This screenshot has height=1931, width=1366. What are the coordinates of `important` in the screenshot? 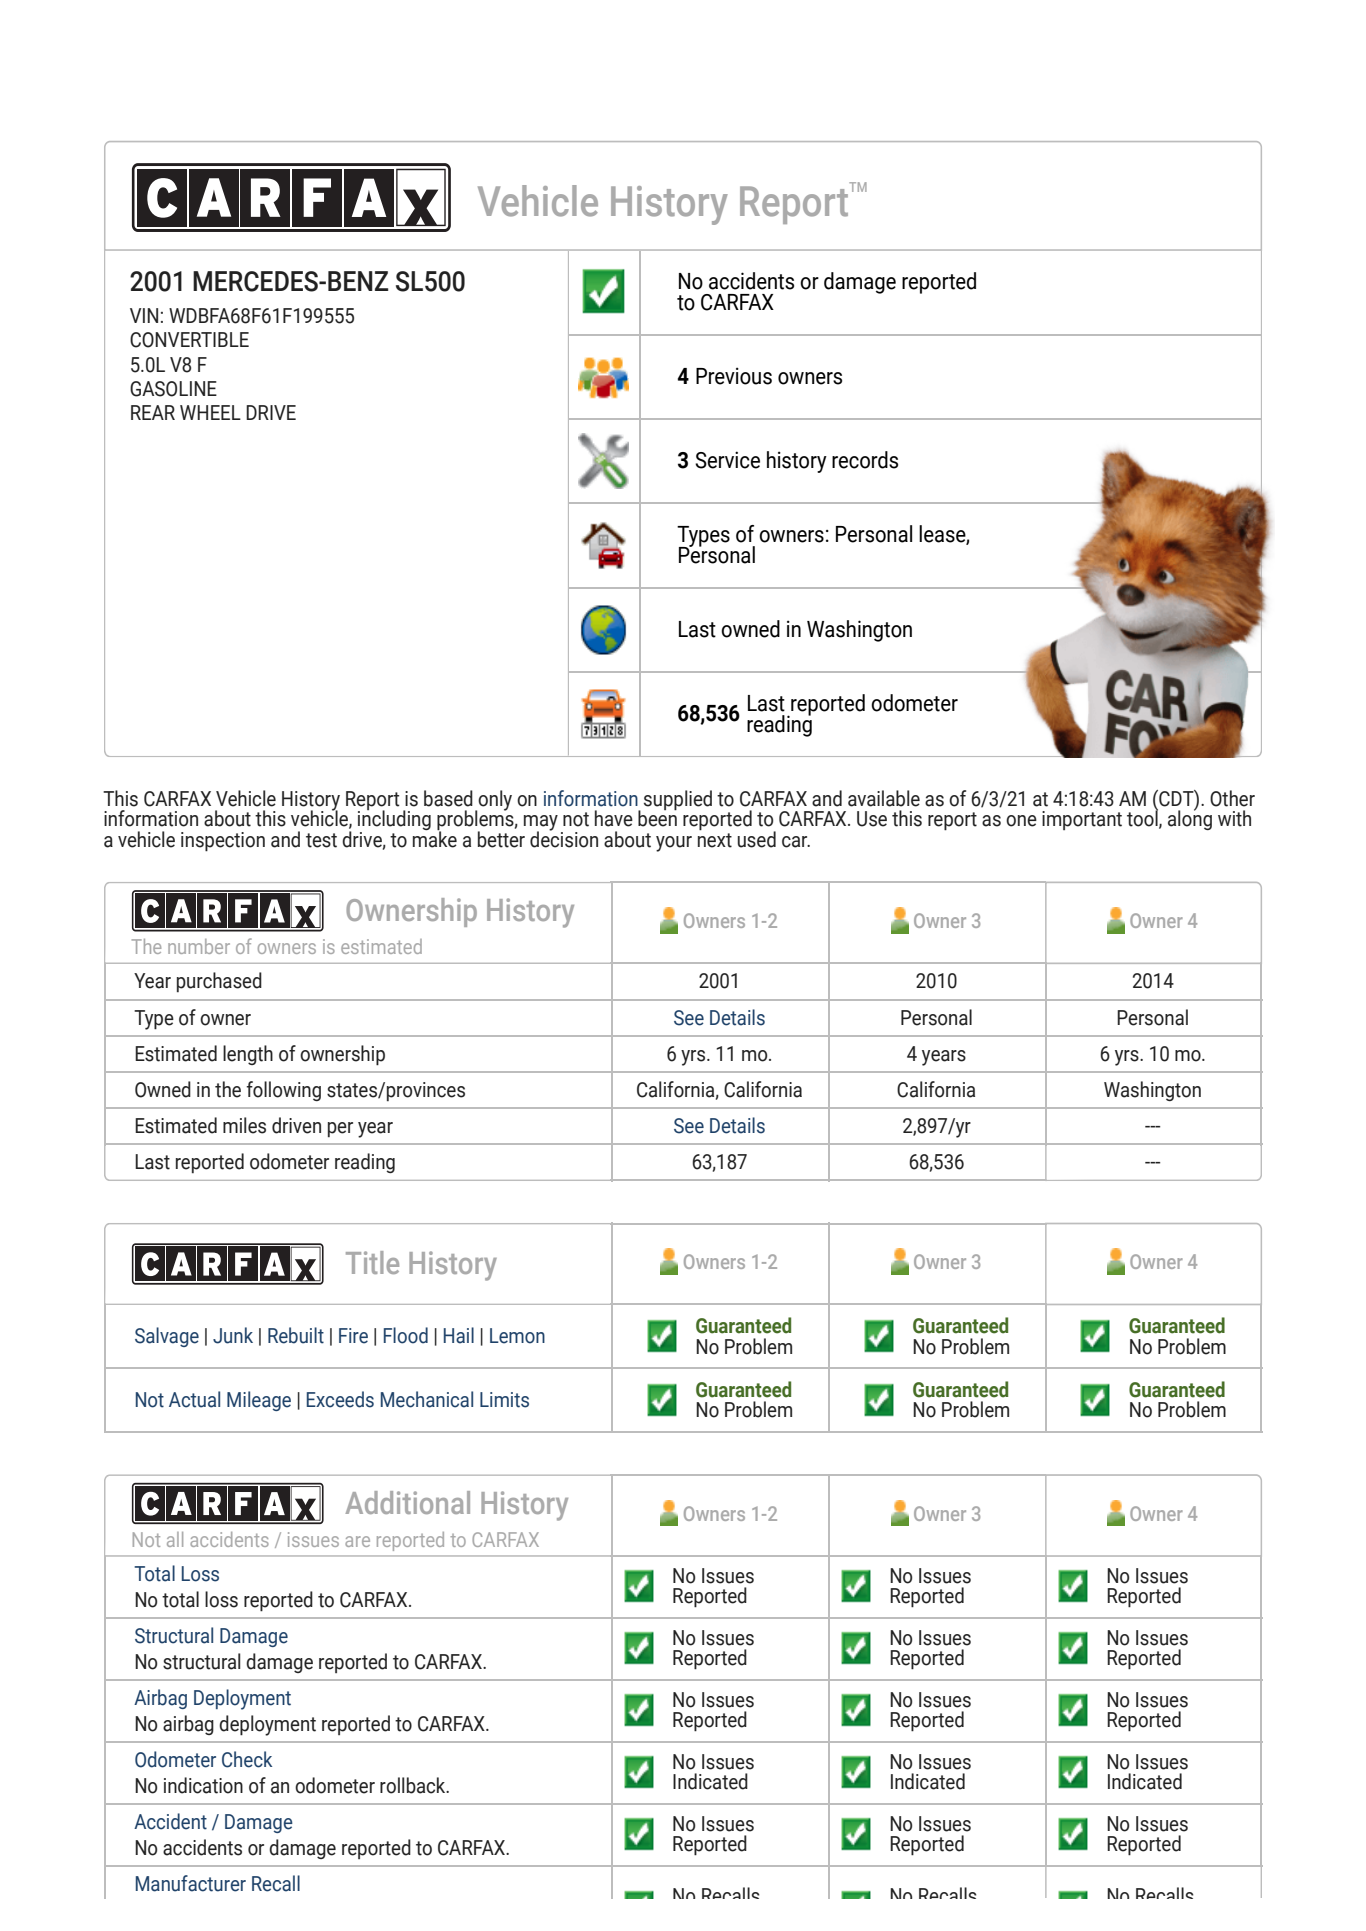 It's located at (1082, 820).
